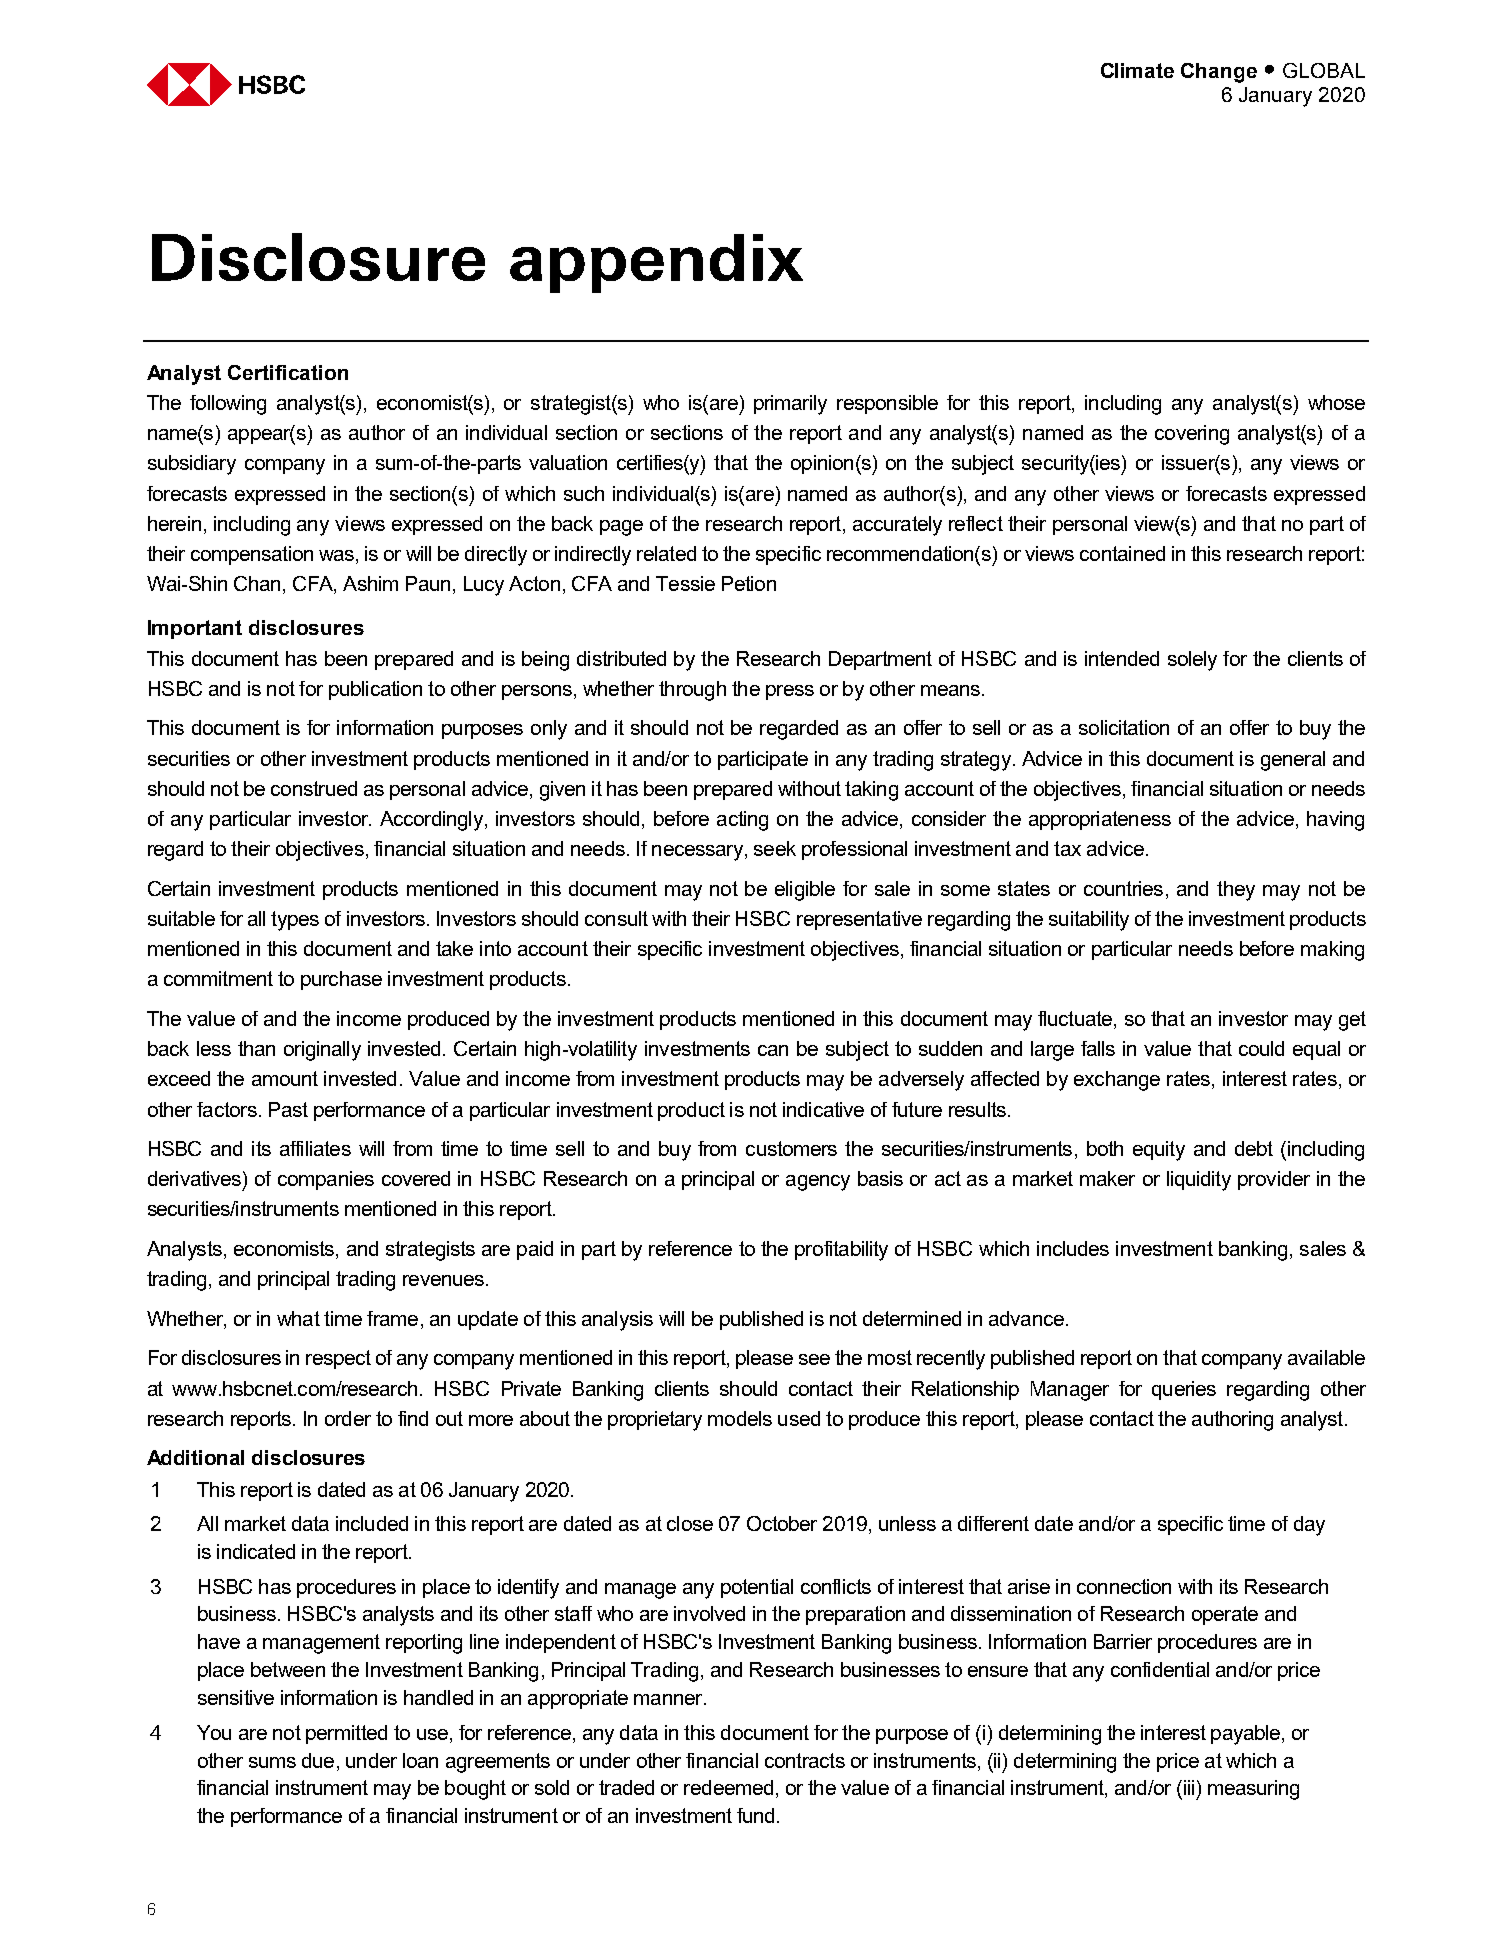 The image size is (1512, 1957). Describe the element at coordinates (375, 690) in the document. I see `publication` at that location.
